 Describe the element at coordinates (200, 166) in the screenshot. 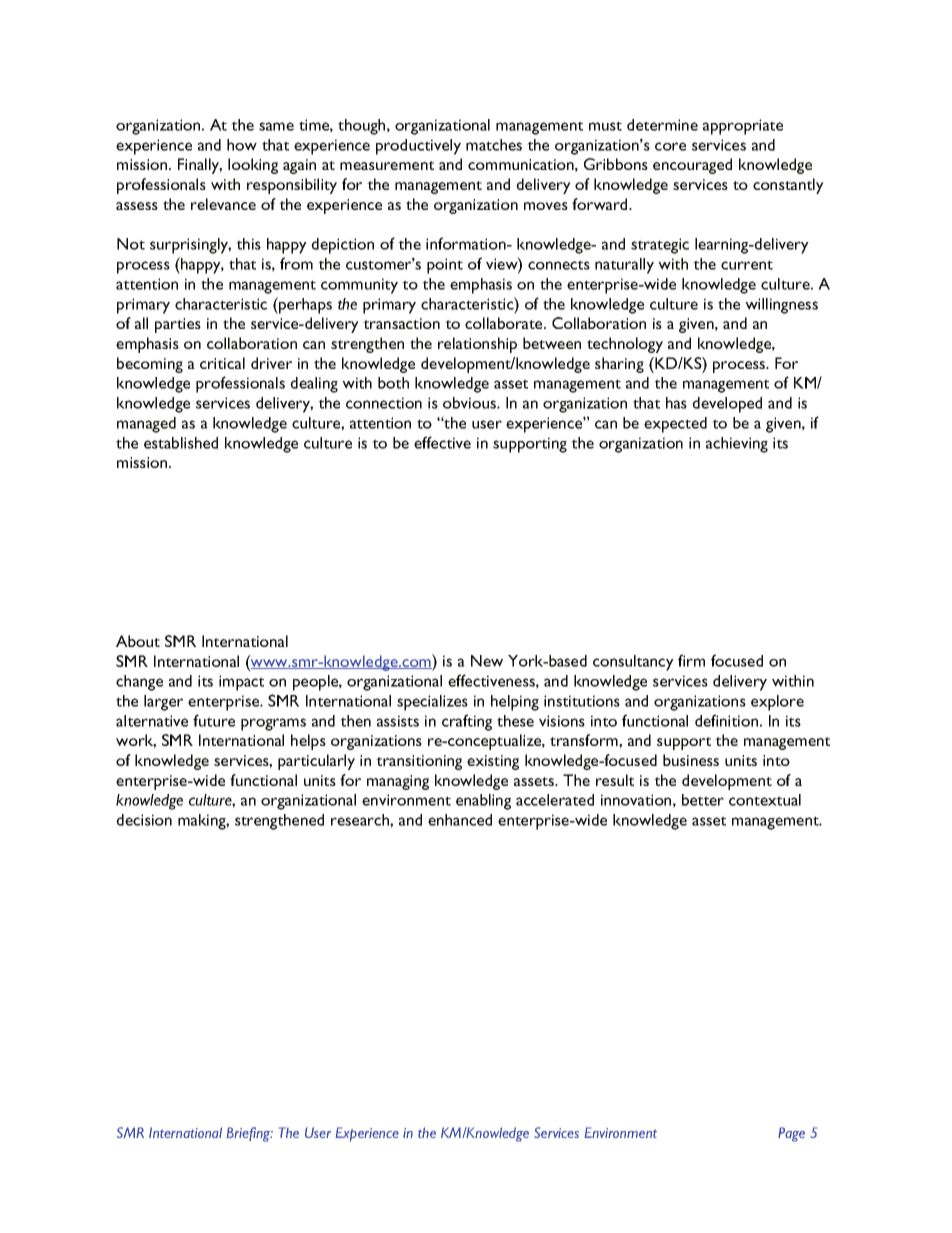

I see `Finally` at that location.
